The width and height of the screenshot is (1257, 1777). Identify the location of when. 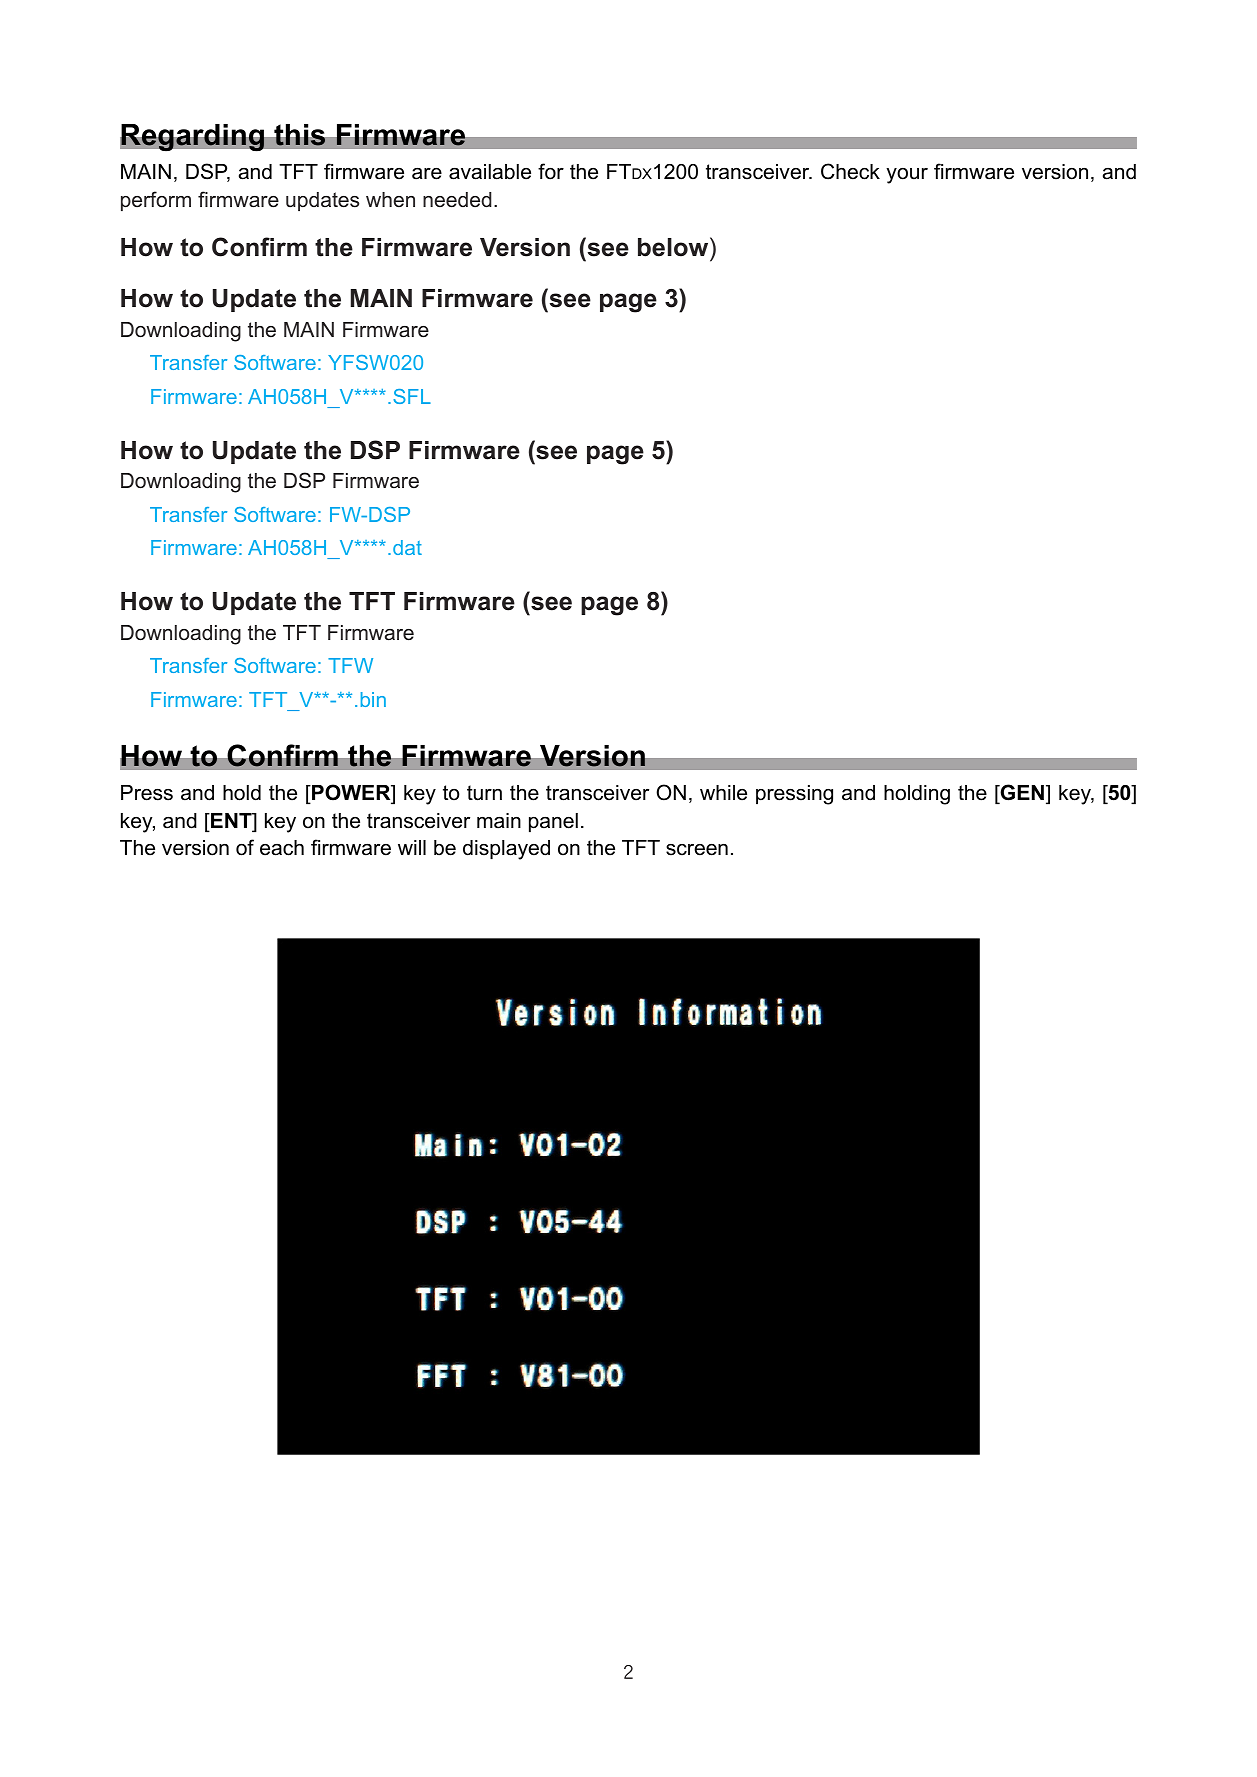
(390, 199).
